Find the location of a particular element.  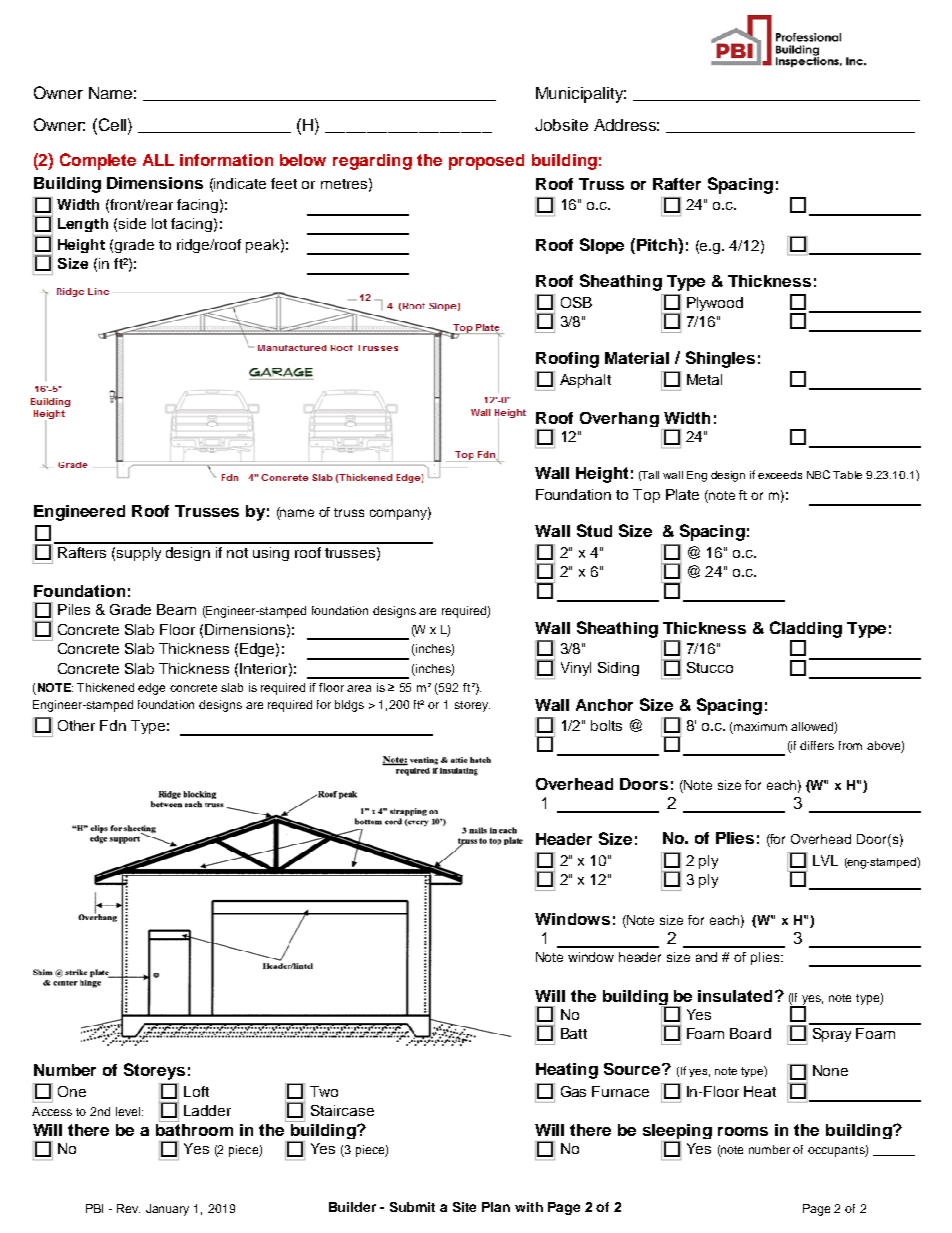

proposed is located at coordinates (486, 162).
